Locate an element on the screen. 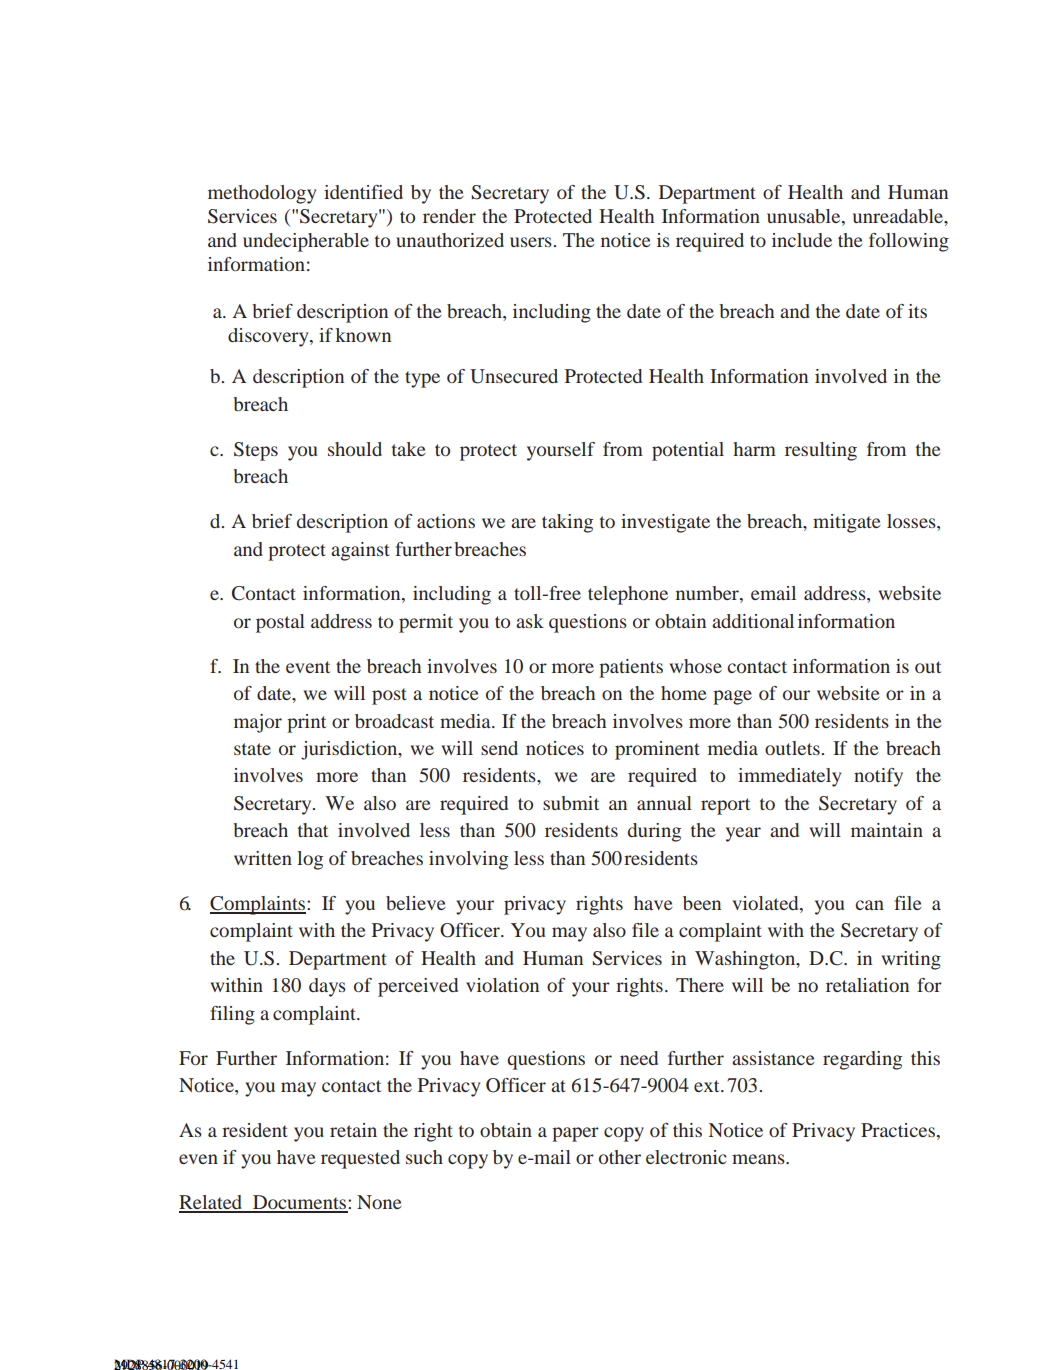 The image size is (1058, 1370). mitigate is located at coordinates (847, 523).
